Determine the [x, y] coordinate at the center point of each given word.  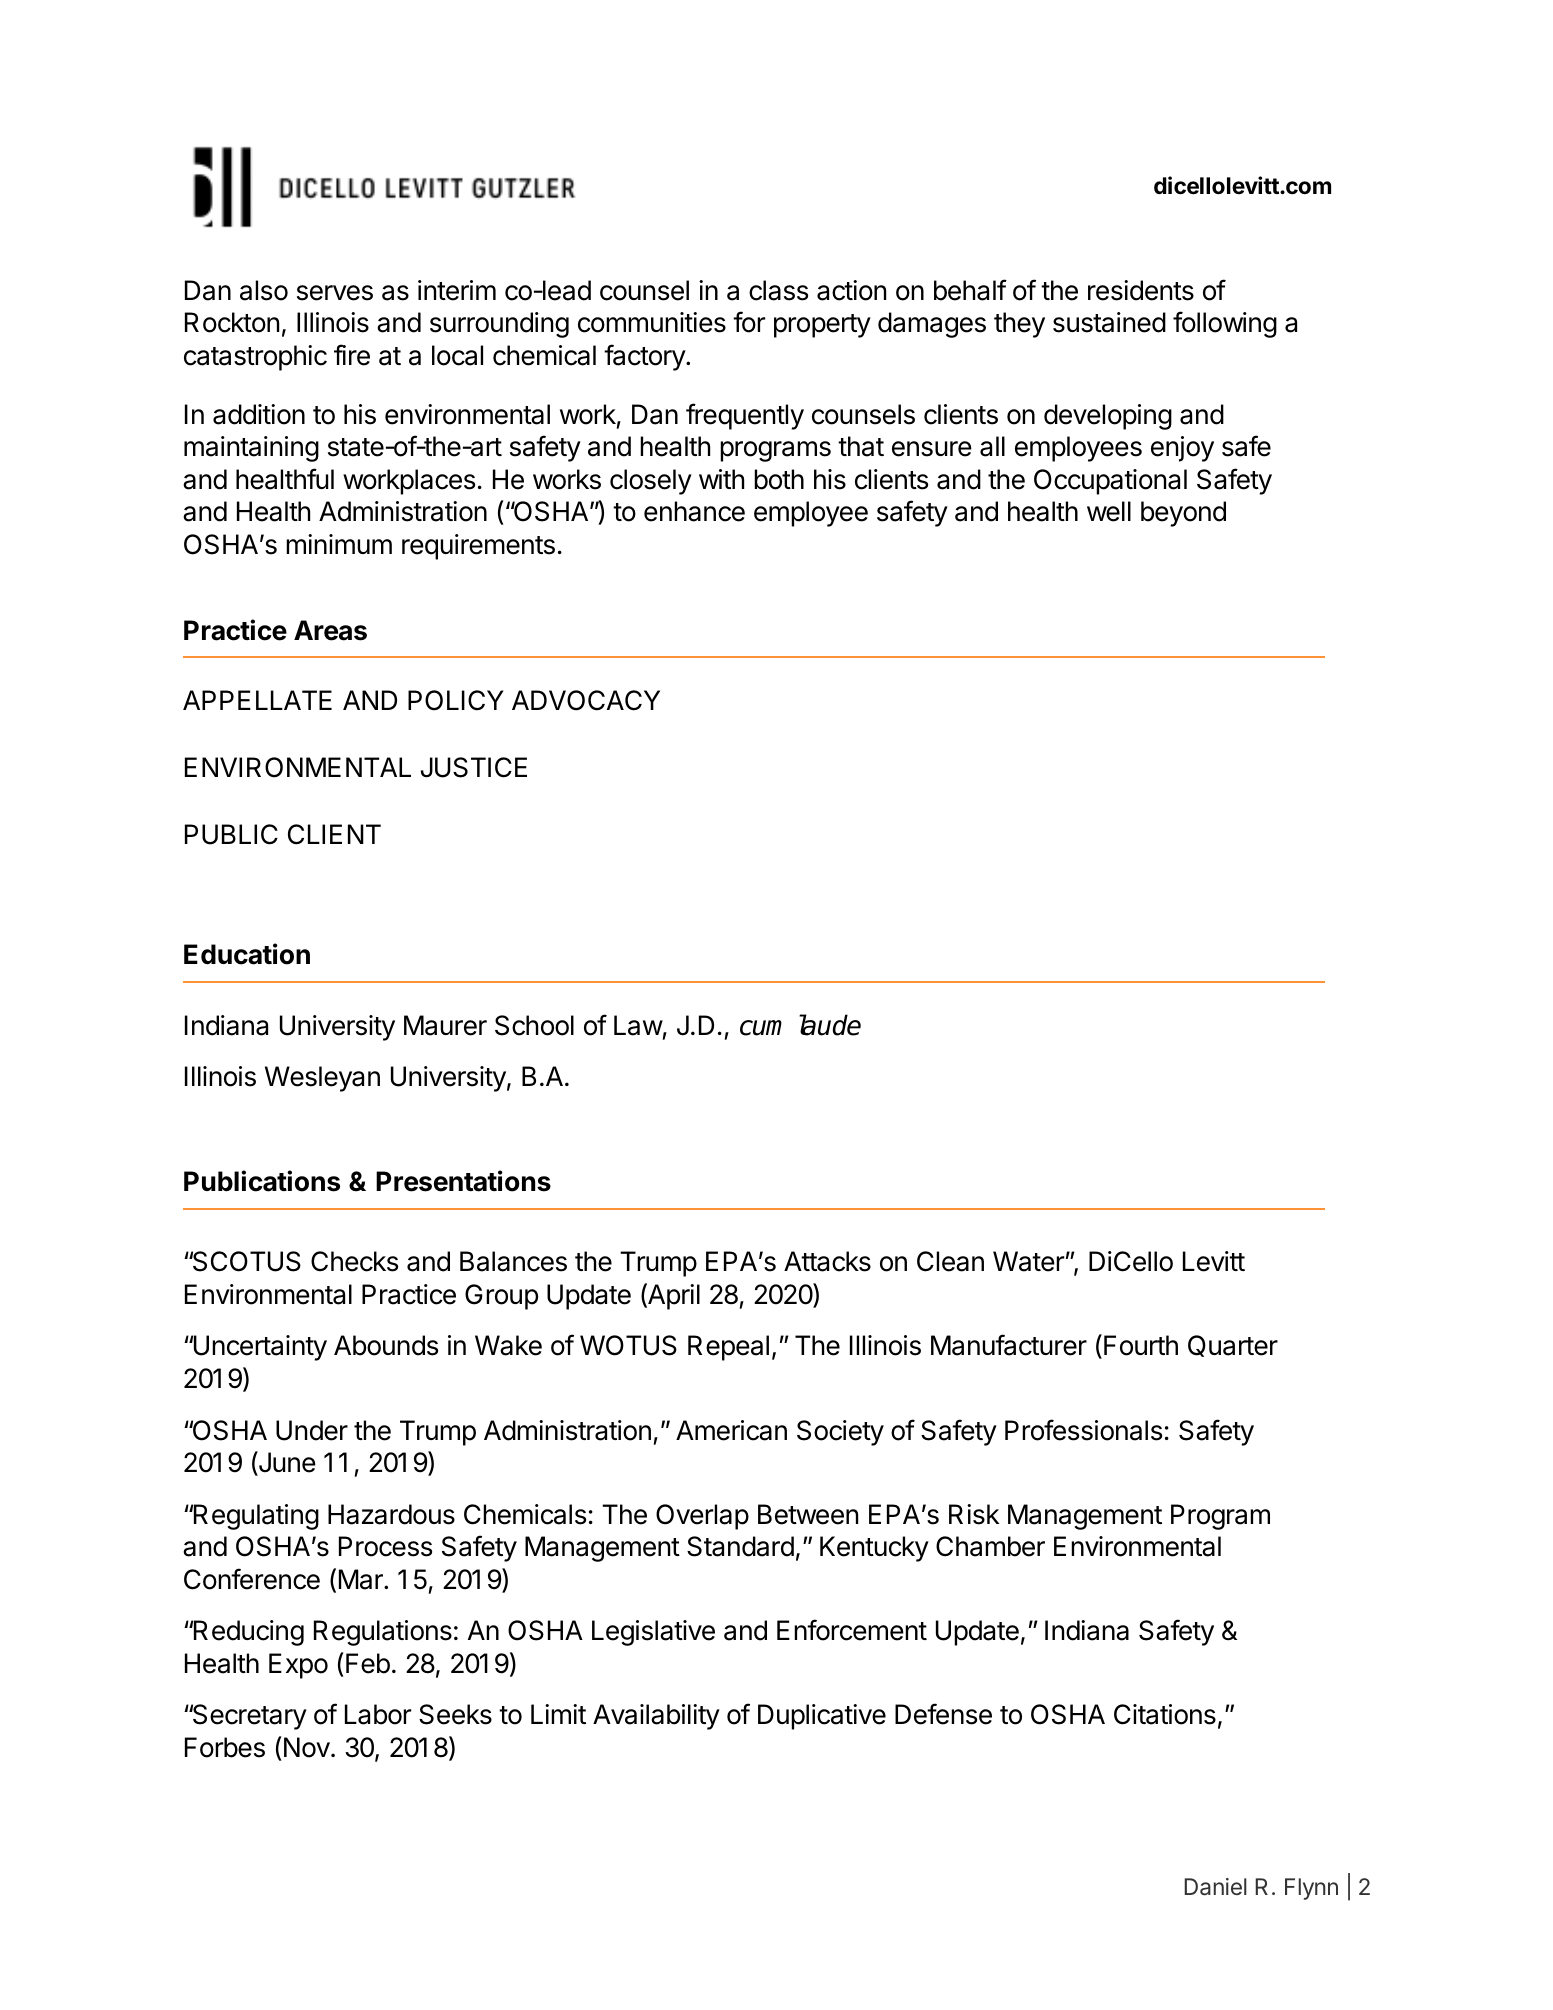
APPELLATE [257, 700]
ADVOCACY [586, 700]
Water [1028, 1261]
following [1225, 324]
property [822, 326]
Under [312, 1430]
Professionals [1083, 1430]
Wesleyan [322, 1079]
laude [830, 1025]
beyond [1183, 514]
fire [352, 355]
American [731, 1430]
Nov [306, 1747]
